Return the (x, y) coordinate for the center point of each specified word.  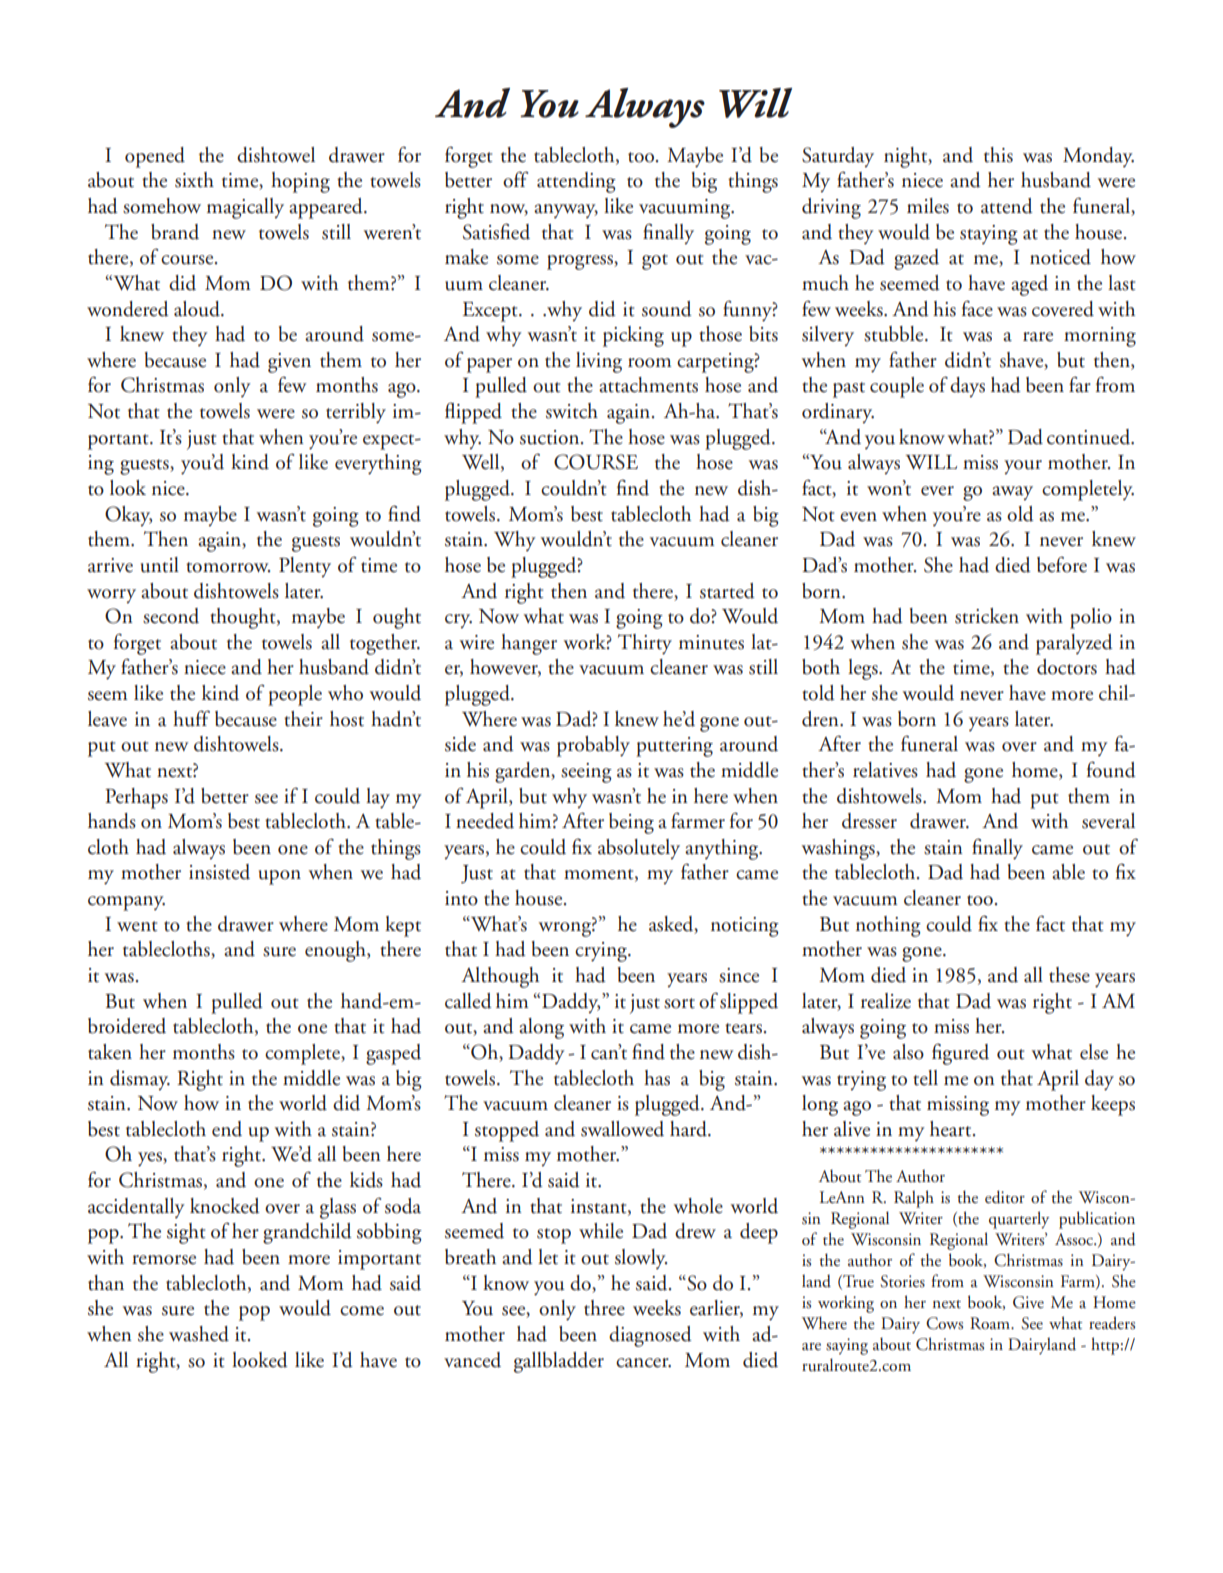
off (515, 179)
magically (245, 208)
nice (169, 488)
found (1111, 769)
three (604, 1308)
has (657, 1078)
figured (960, 1054)
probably (593, 746)
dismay (140, 1080)
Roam (991, 1323)
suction (551, 437)
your (1023, 467)
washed (199, 1334)
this (998, 155)
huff (191, 718)
